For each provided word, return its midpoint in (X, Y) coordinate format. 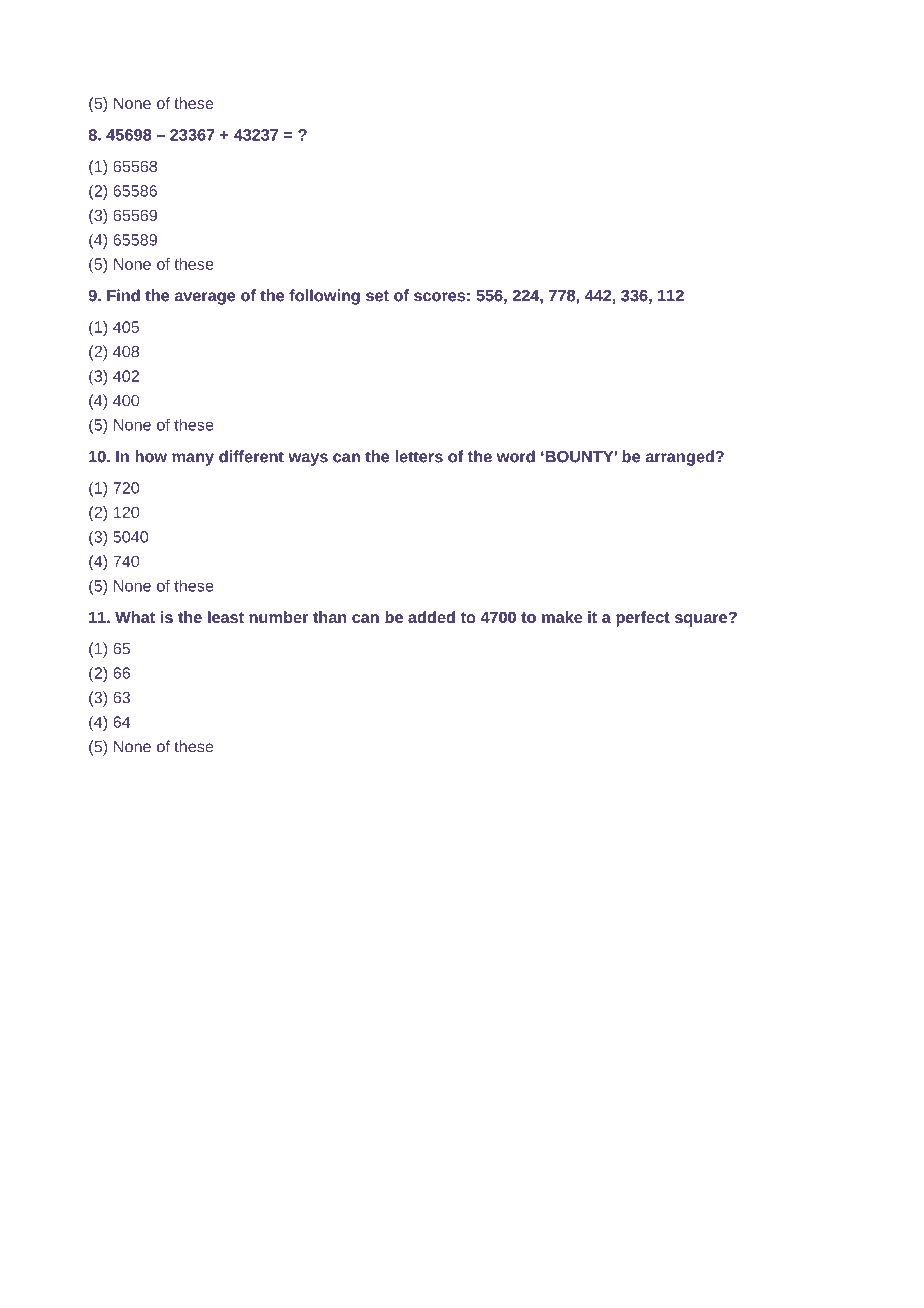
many (193, 459)
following (324, 297)
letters (419, 456)
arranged (680, 458)
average (204, 298)
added (431, 617)
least (226, 617)
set (377, 296)
